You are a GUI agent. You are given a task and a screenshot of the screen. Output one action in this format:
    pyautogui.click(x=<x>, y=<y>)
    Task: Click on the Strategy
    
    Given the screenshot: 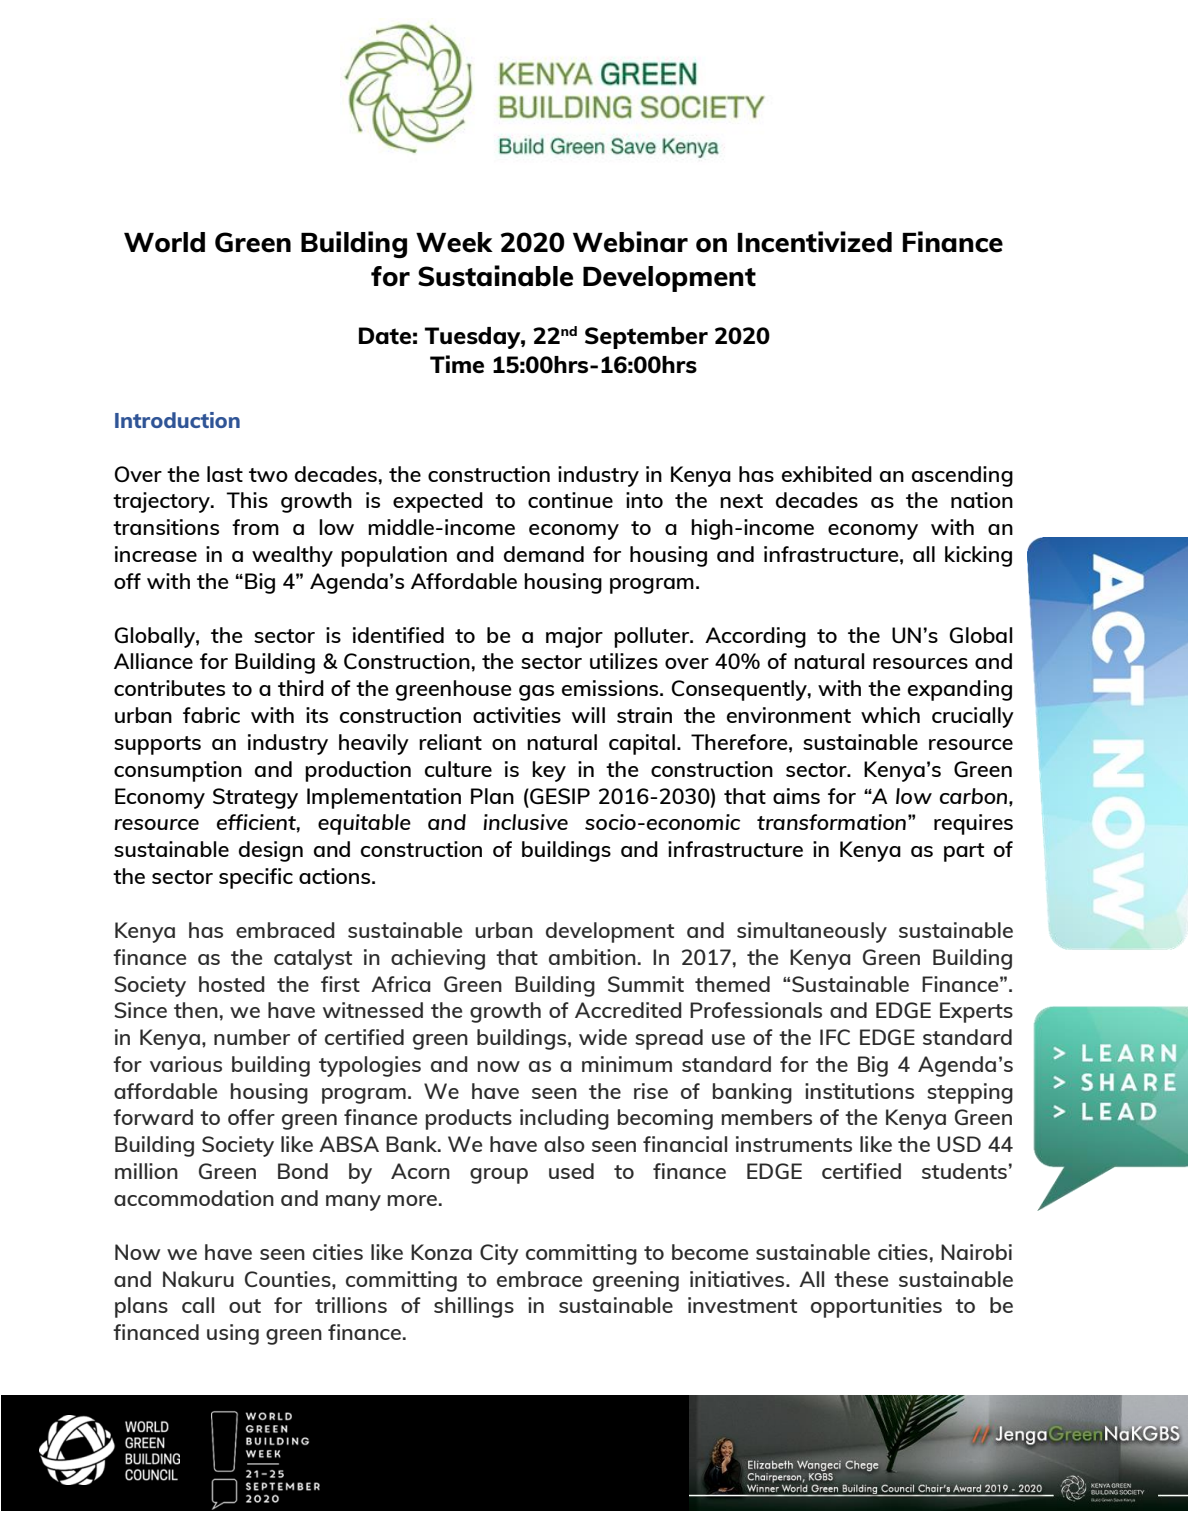 What is the action you would take?
    pyautogui.click(x=255, y=798)
